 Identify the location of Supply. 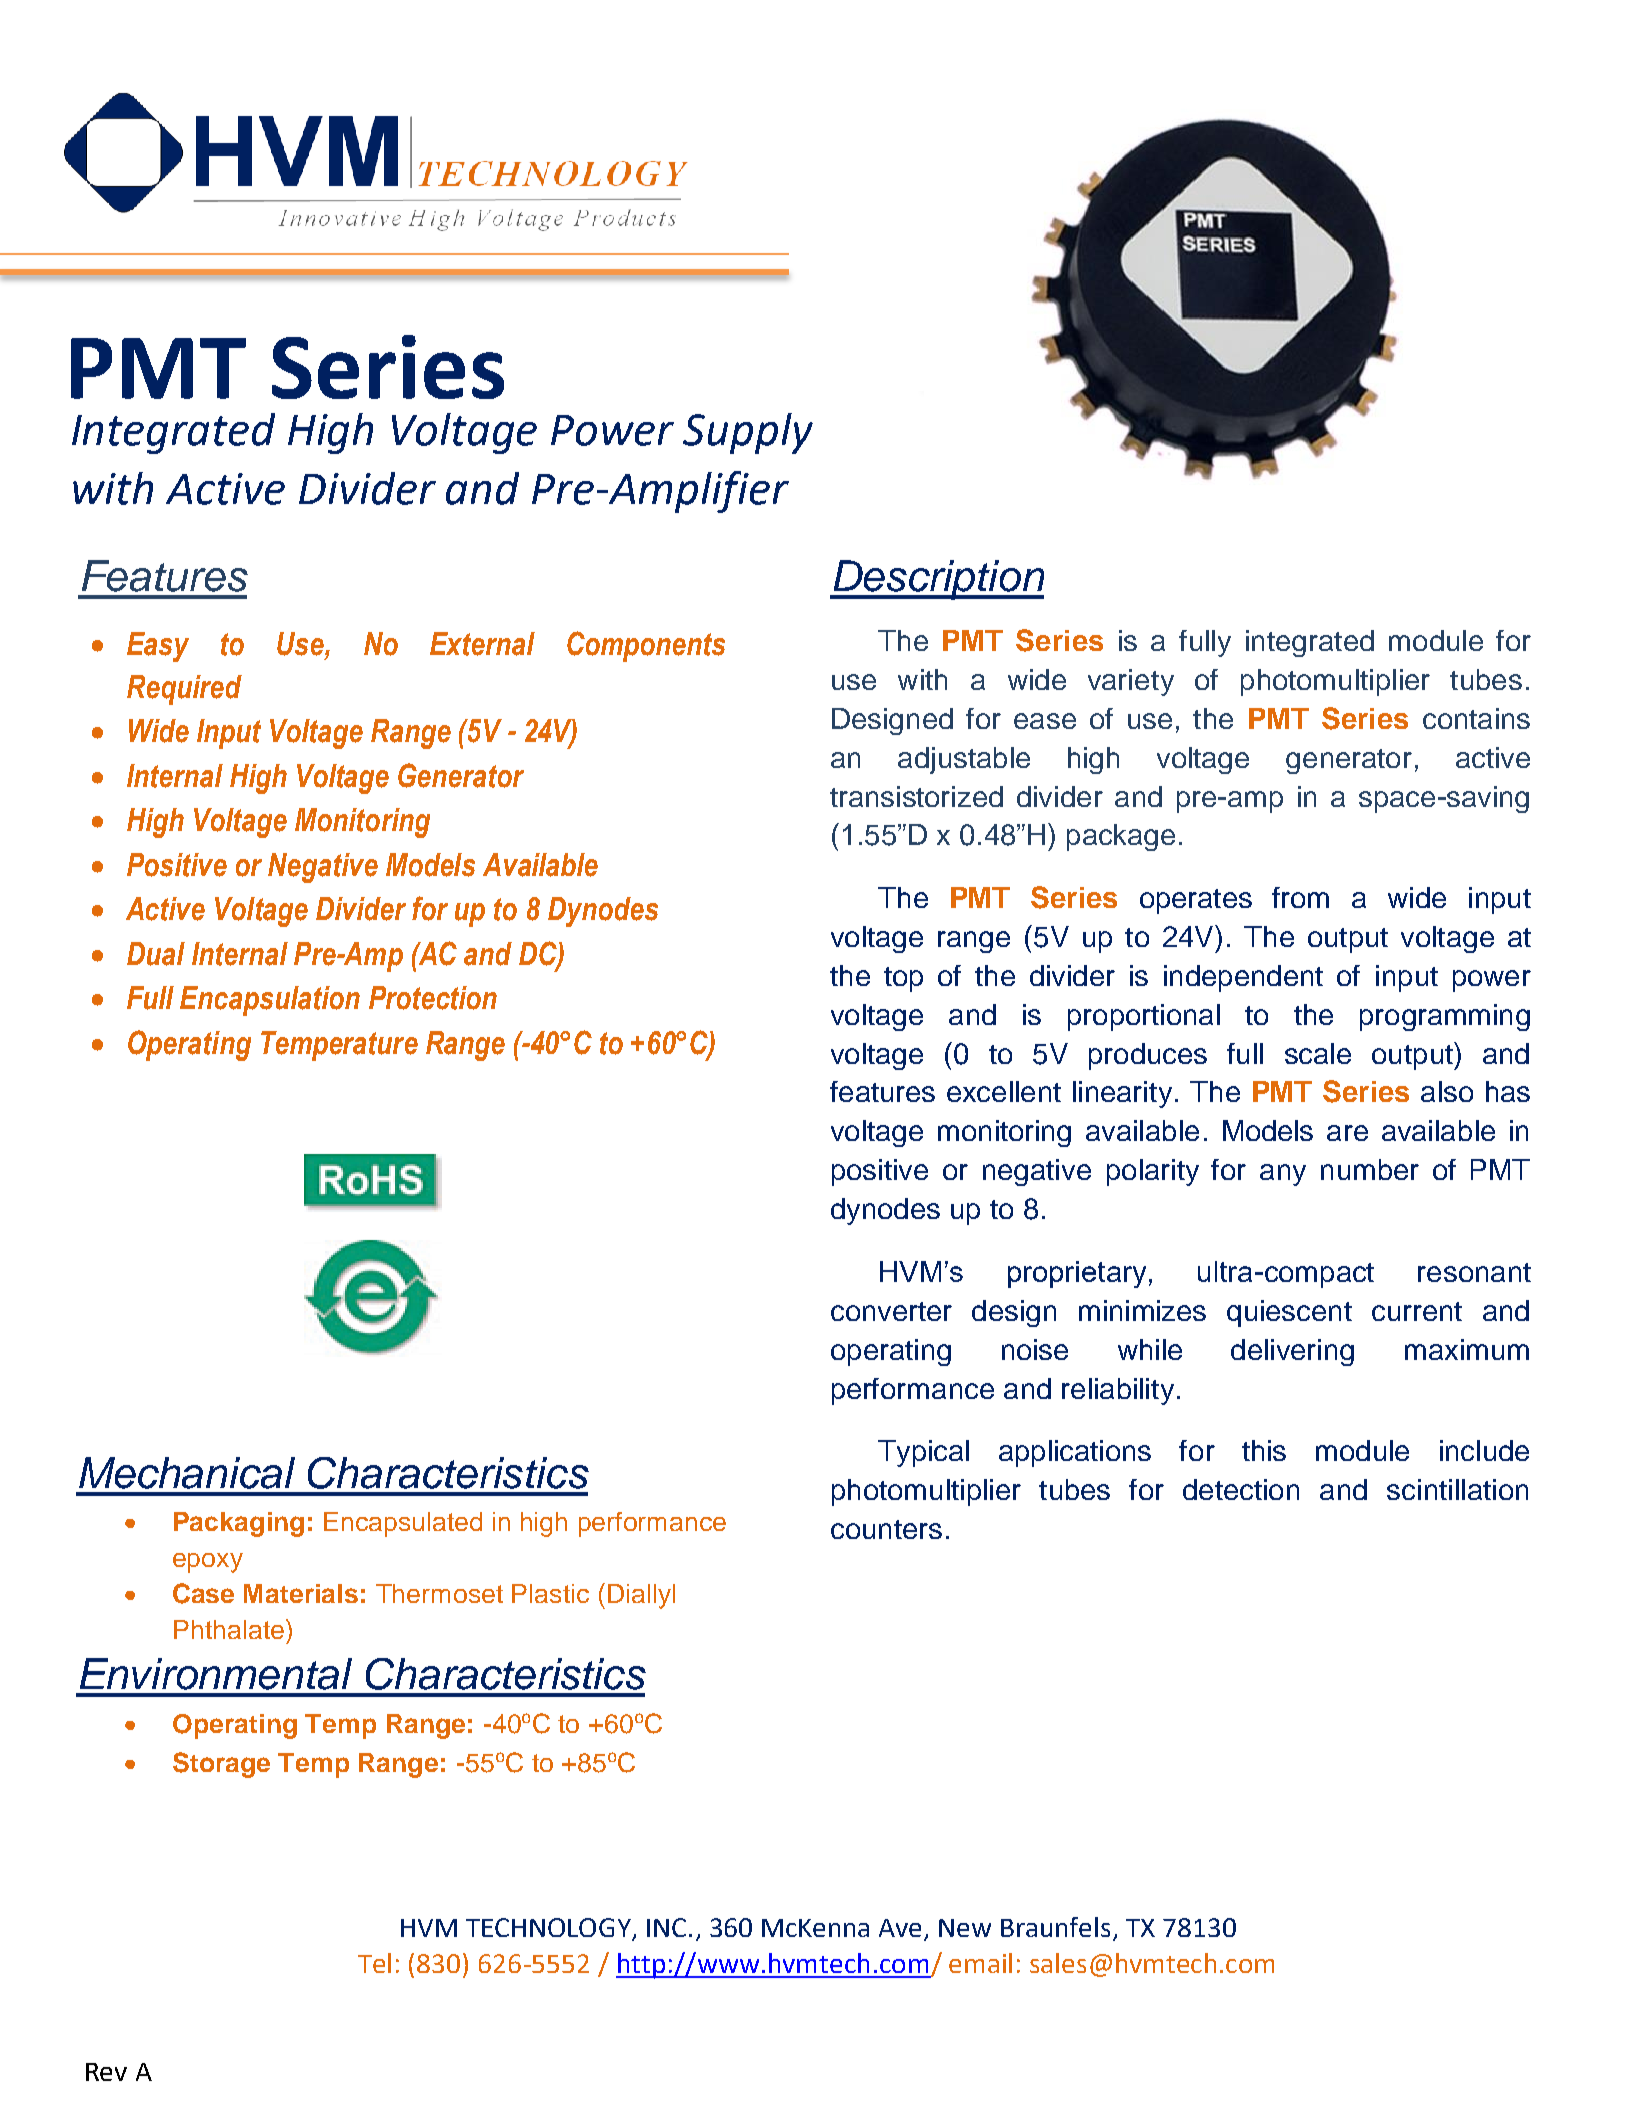
(748, 433).
